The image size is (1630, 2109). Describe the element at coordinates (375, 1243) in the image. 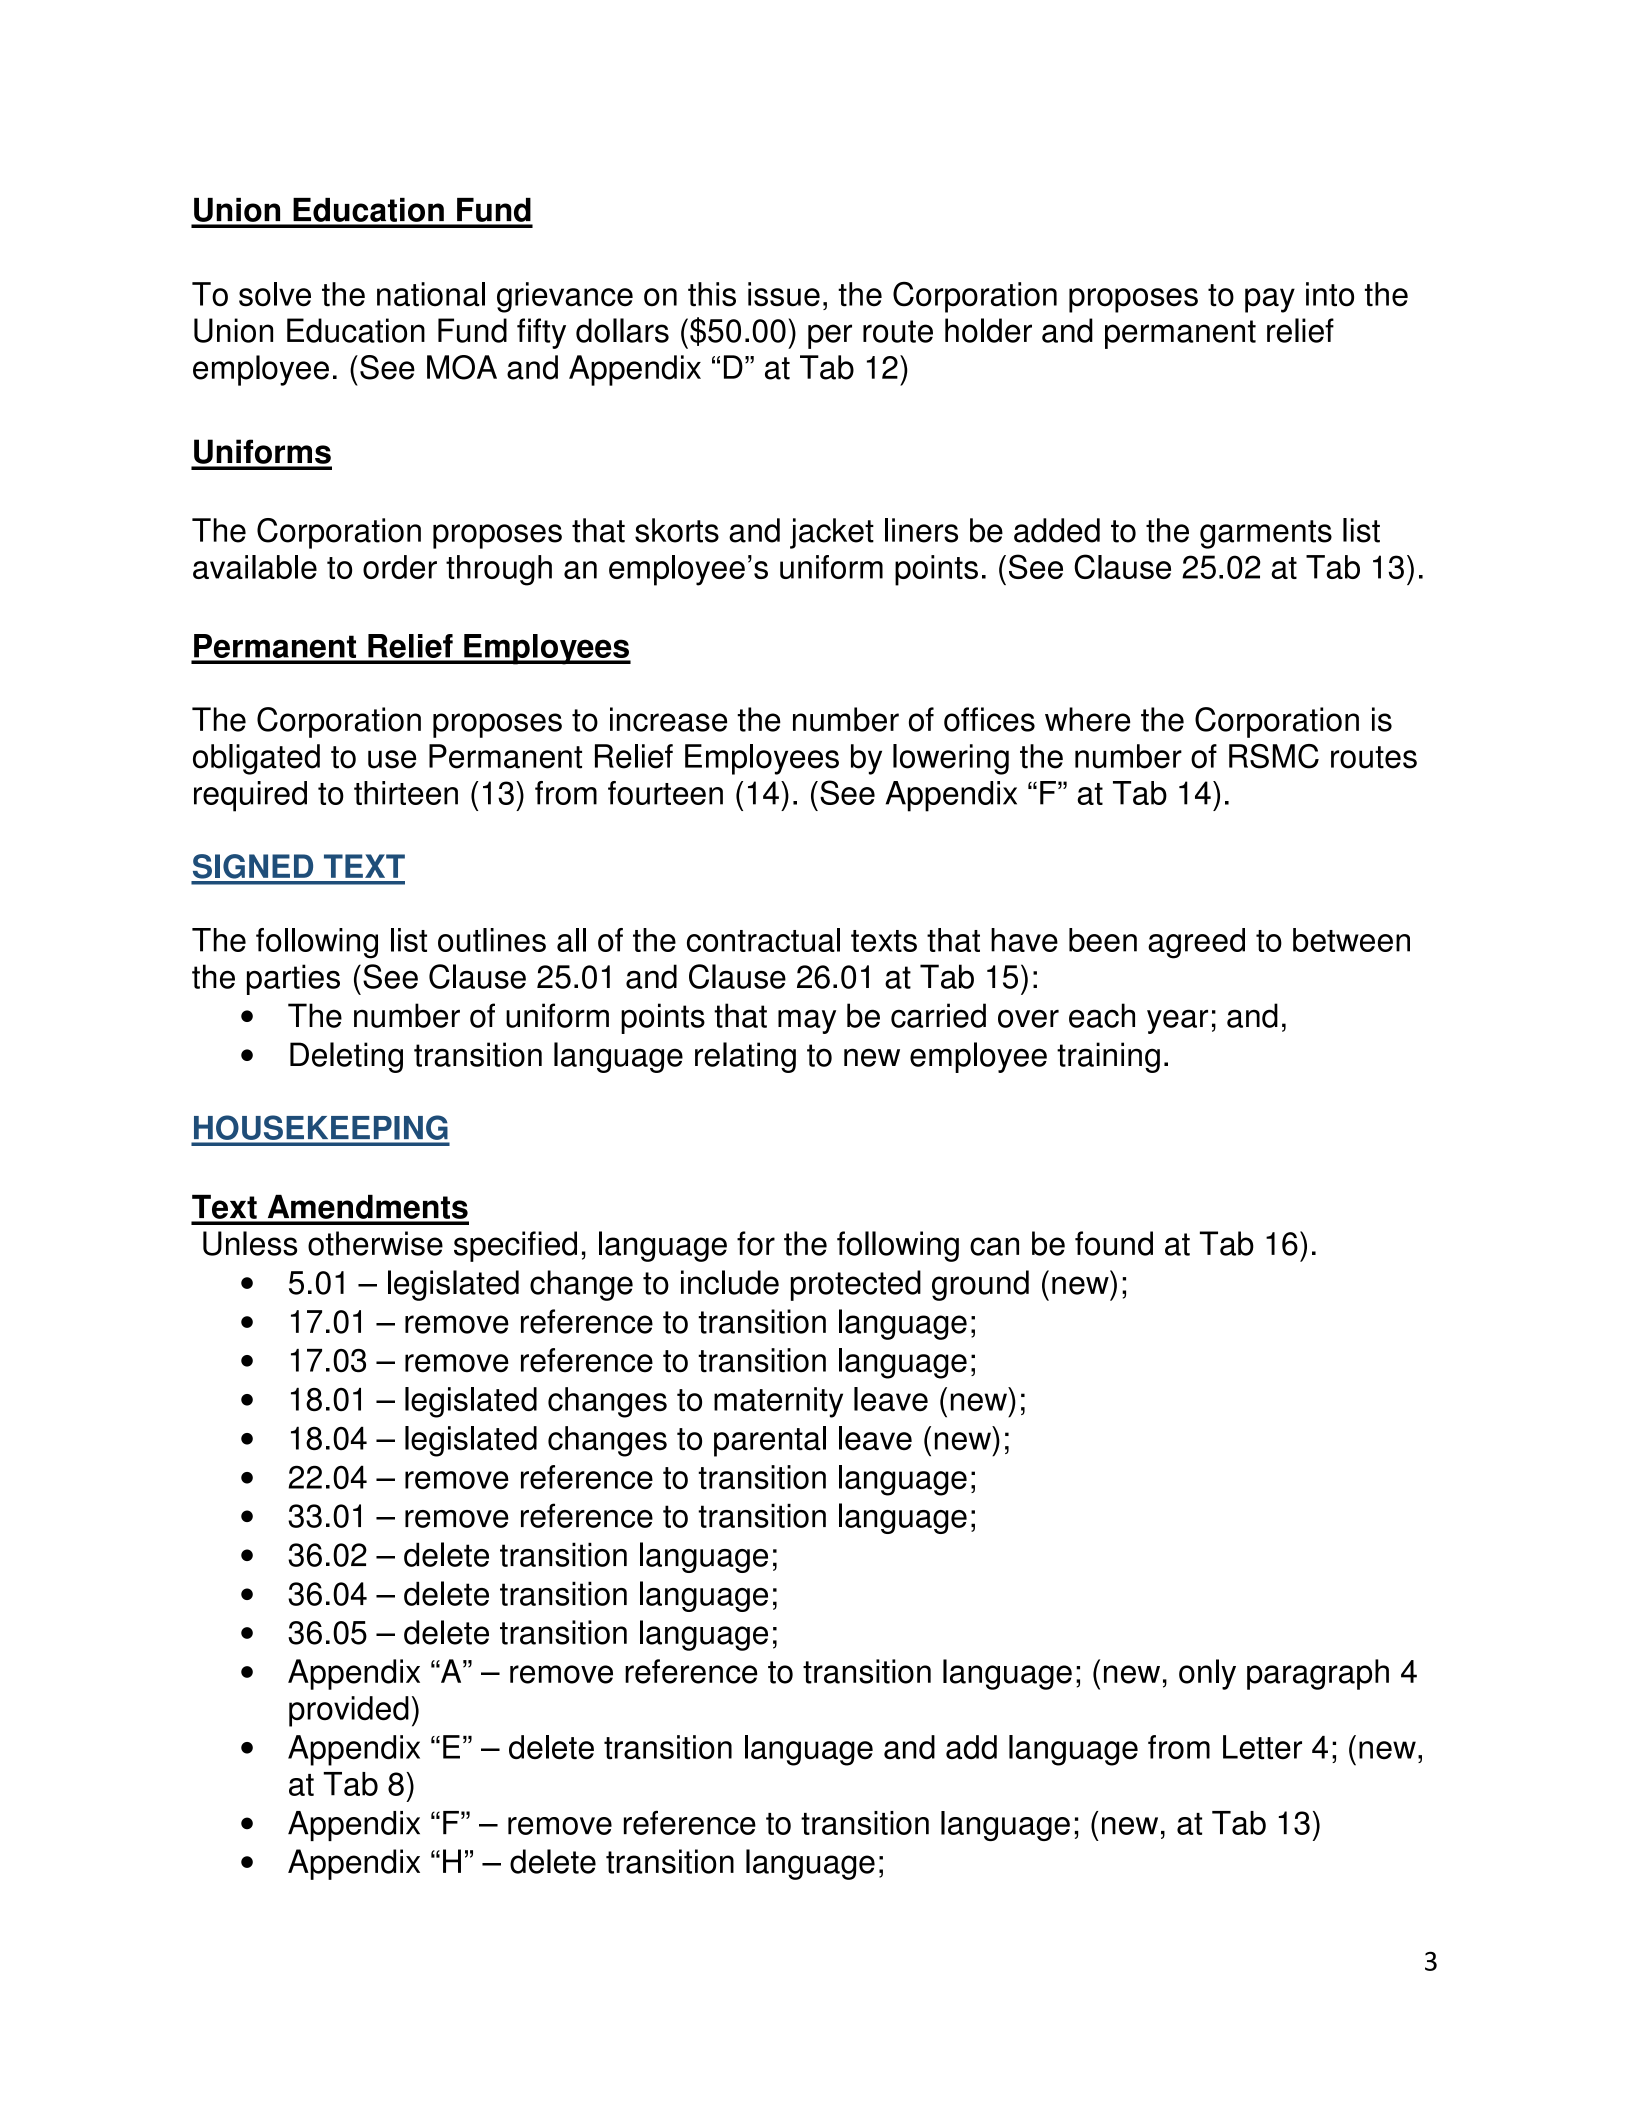

I see `otherwise` at that location.
